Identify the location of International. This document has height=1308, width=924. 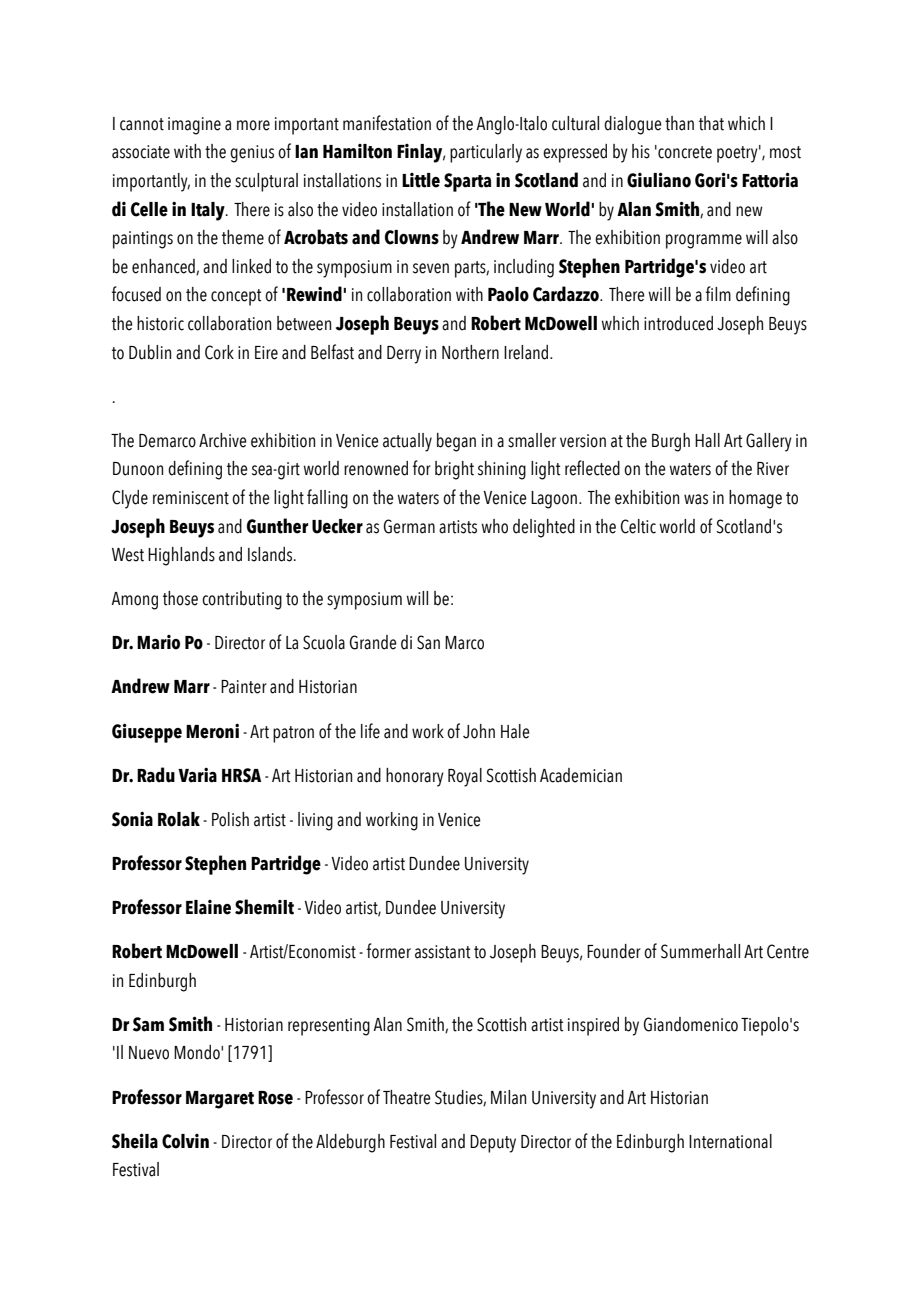
(730, 1141).
